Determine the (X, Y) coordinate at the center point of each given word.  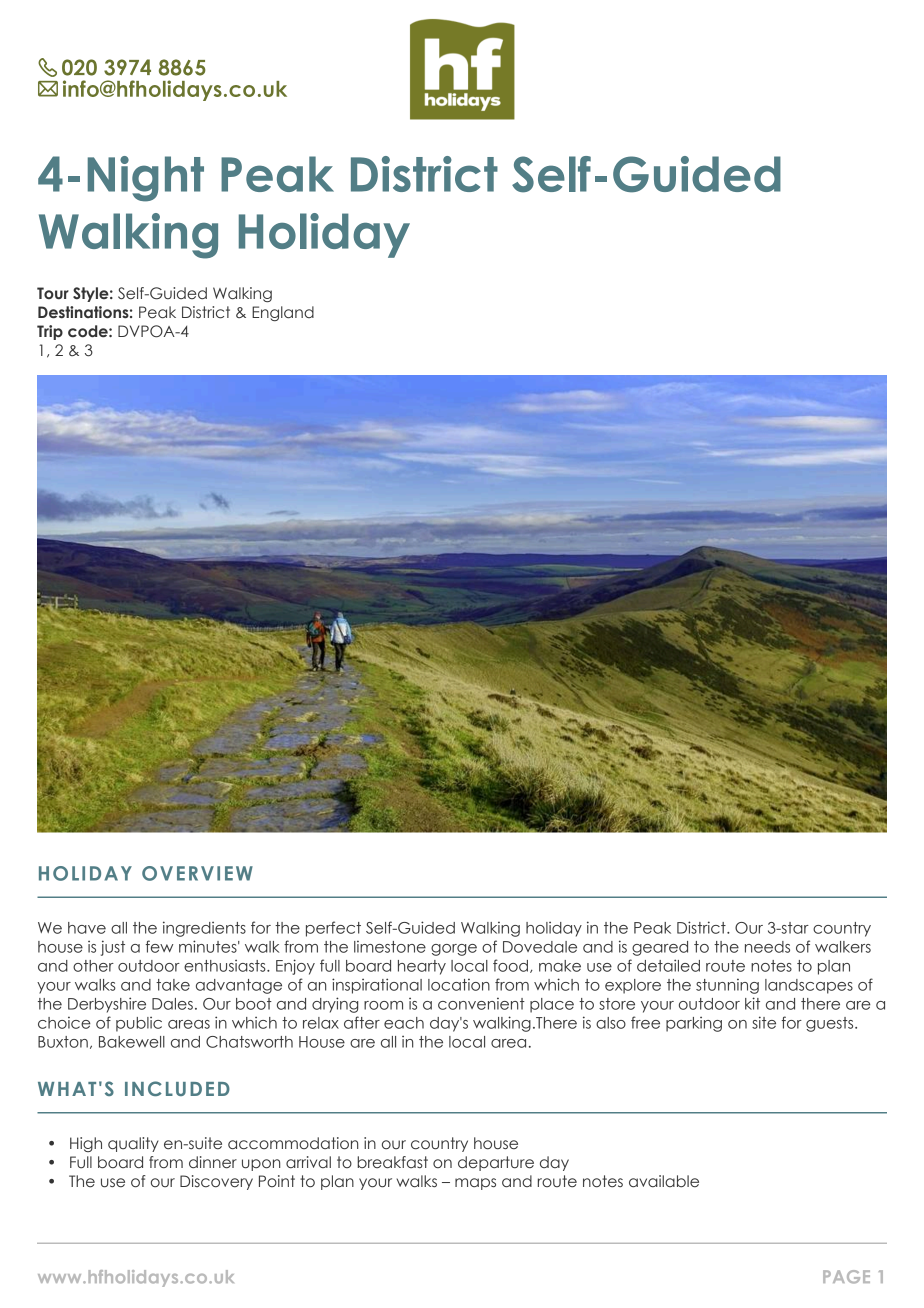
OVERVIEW (197, 873)
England (283, 313)
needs (767, 947)
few (159, 946)
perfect (333, 929)
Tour (53, 293)
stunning (727, 986)
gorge (454, 950)
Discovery (216, 1182)
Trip (50, 332)
